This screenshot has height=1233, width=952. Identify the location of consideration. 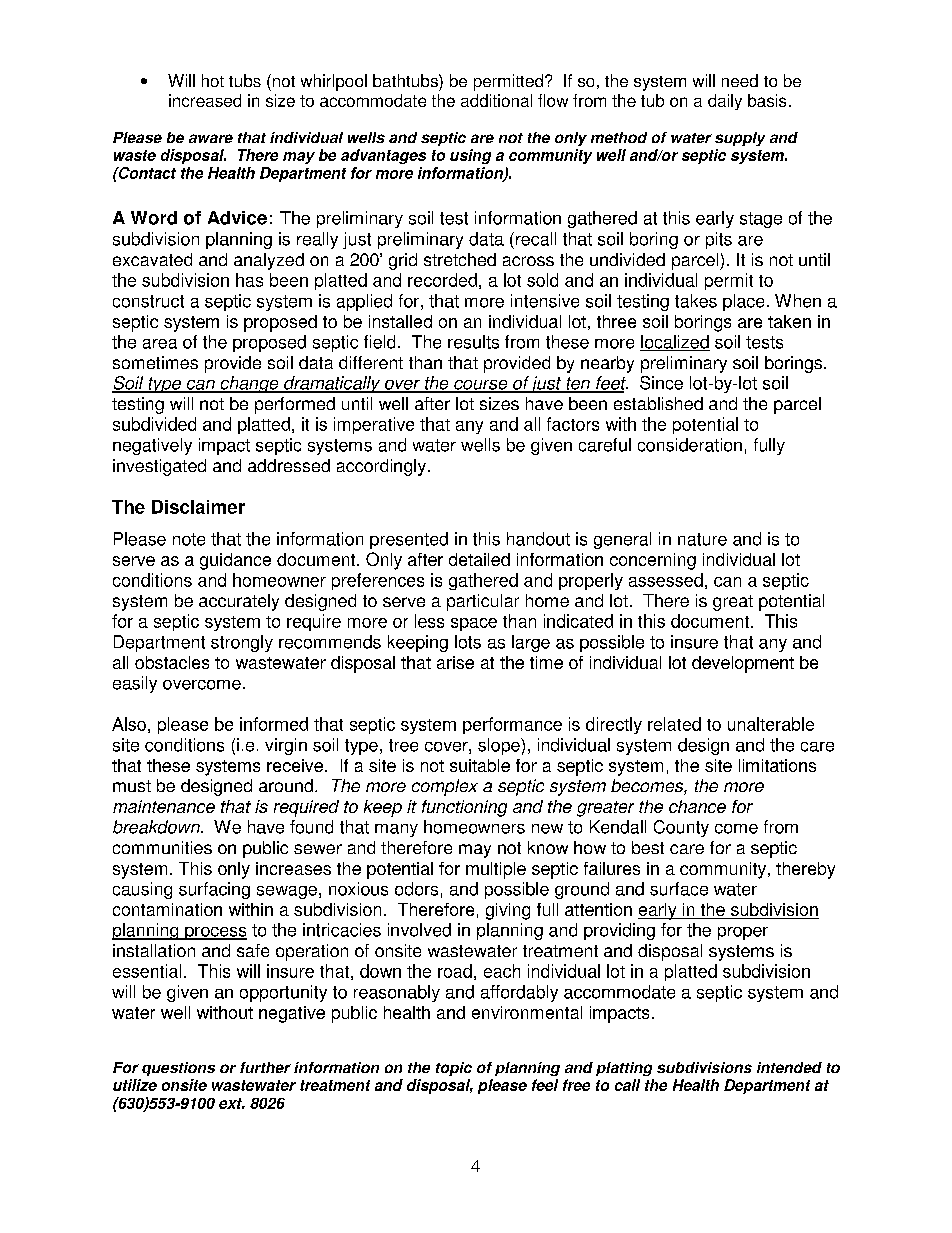
(690, 445).
